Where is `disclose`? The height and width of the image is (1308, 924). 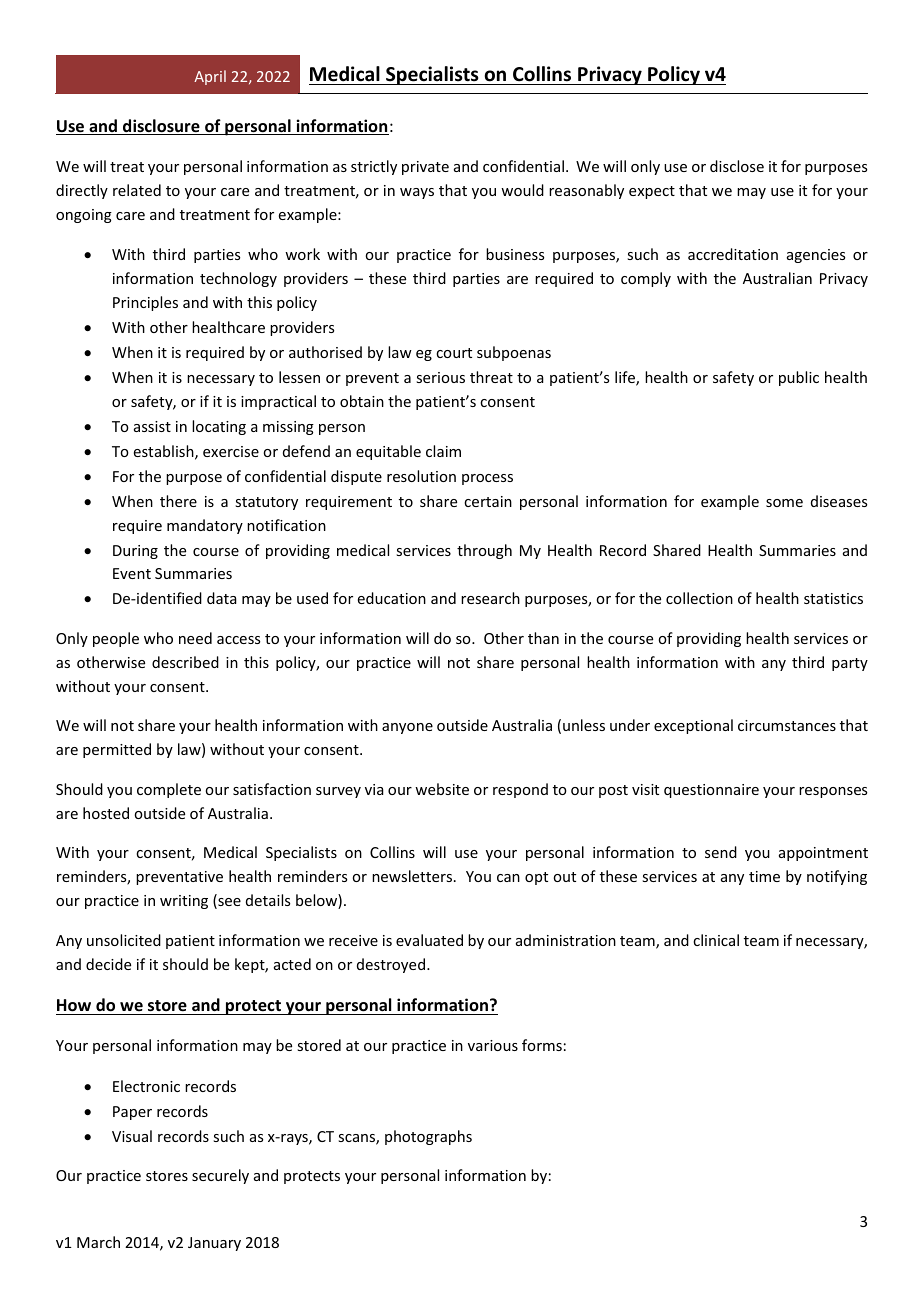
disclose is located at coordinates (737, 166).
